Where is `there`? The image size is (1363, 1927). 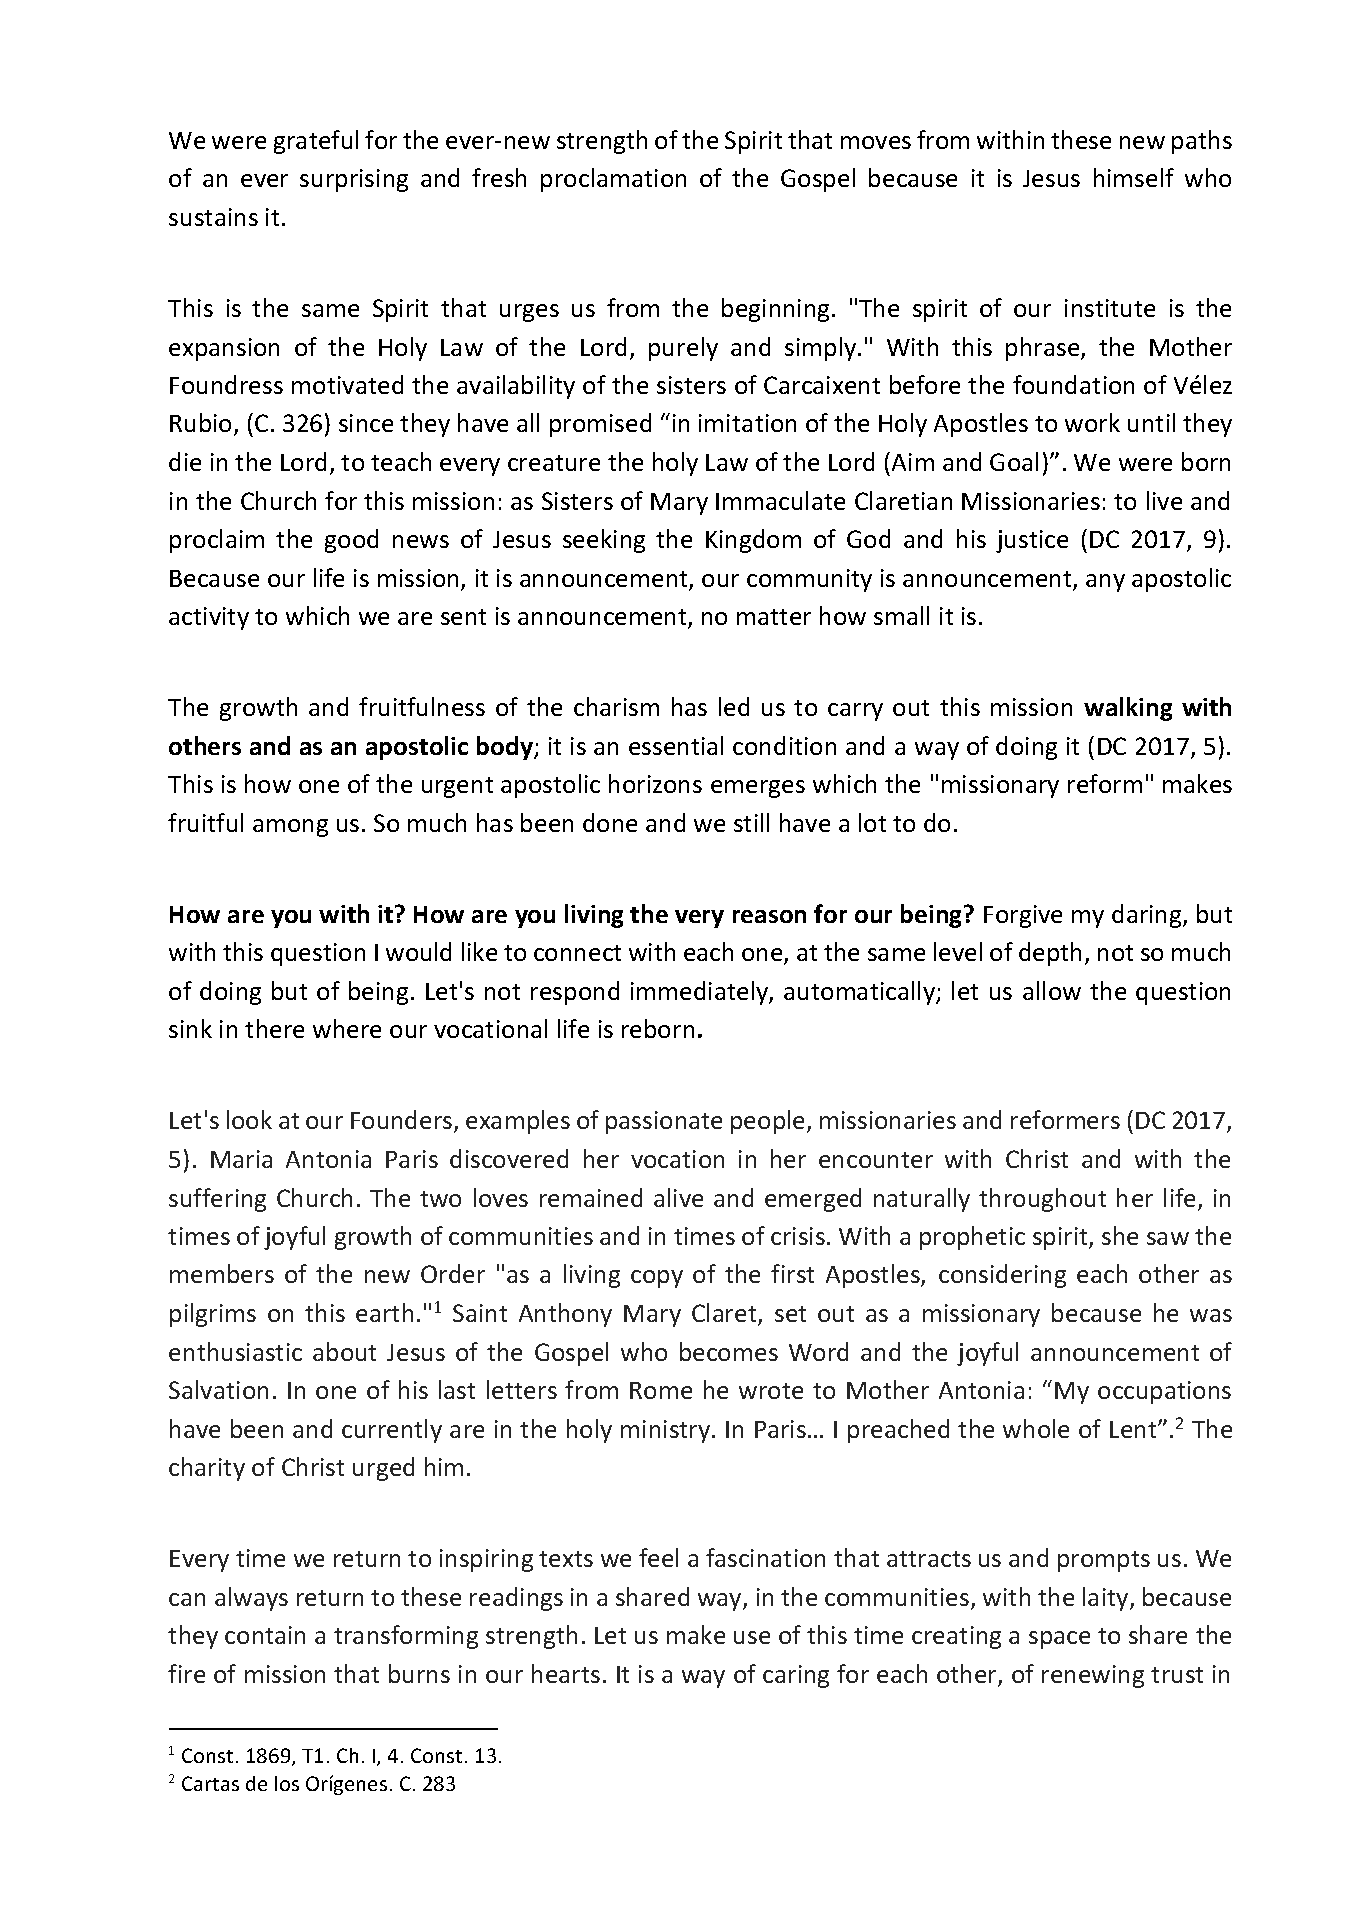
there is located at coordinates (274, 1028).
